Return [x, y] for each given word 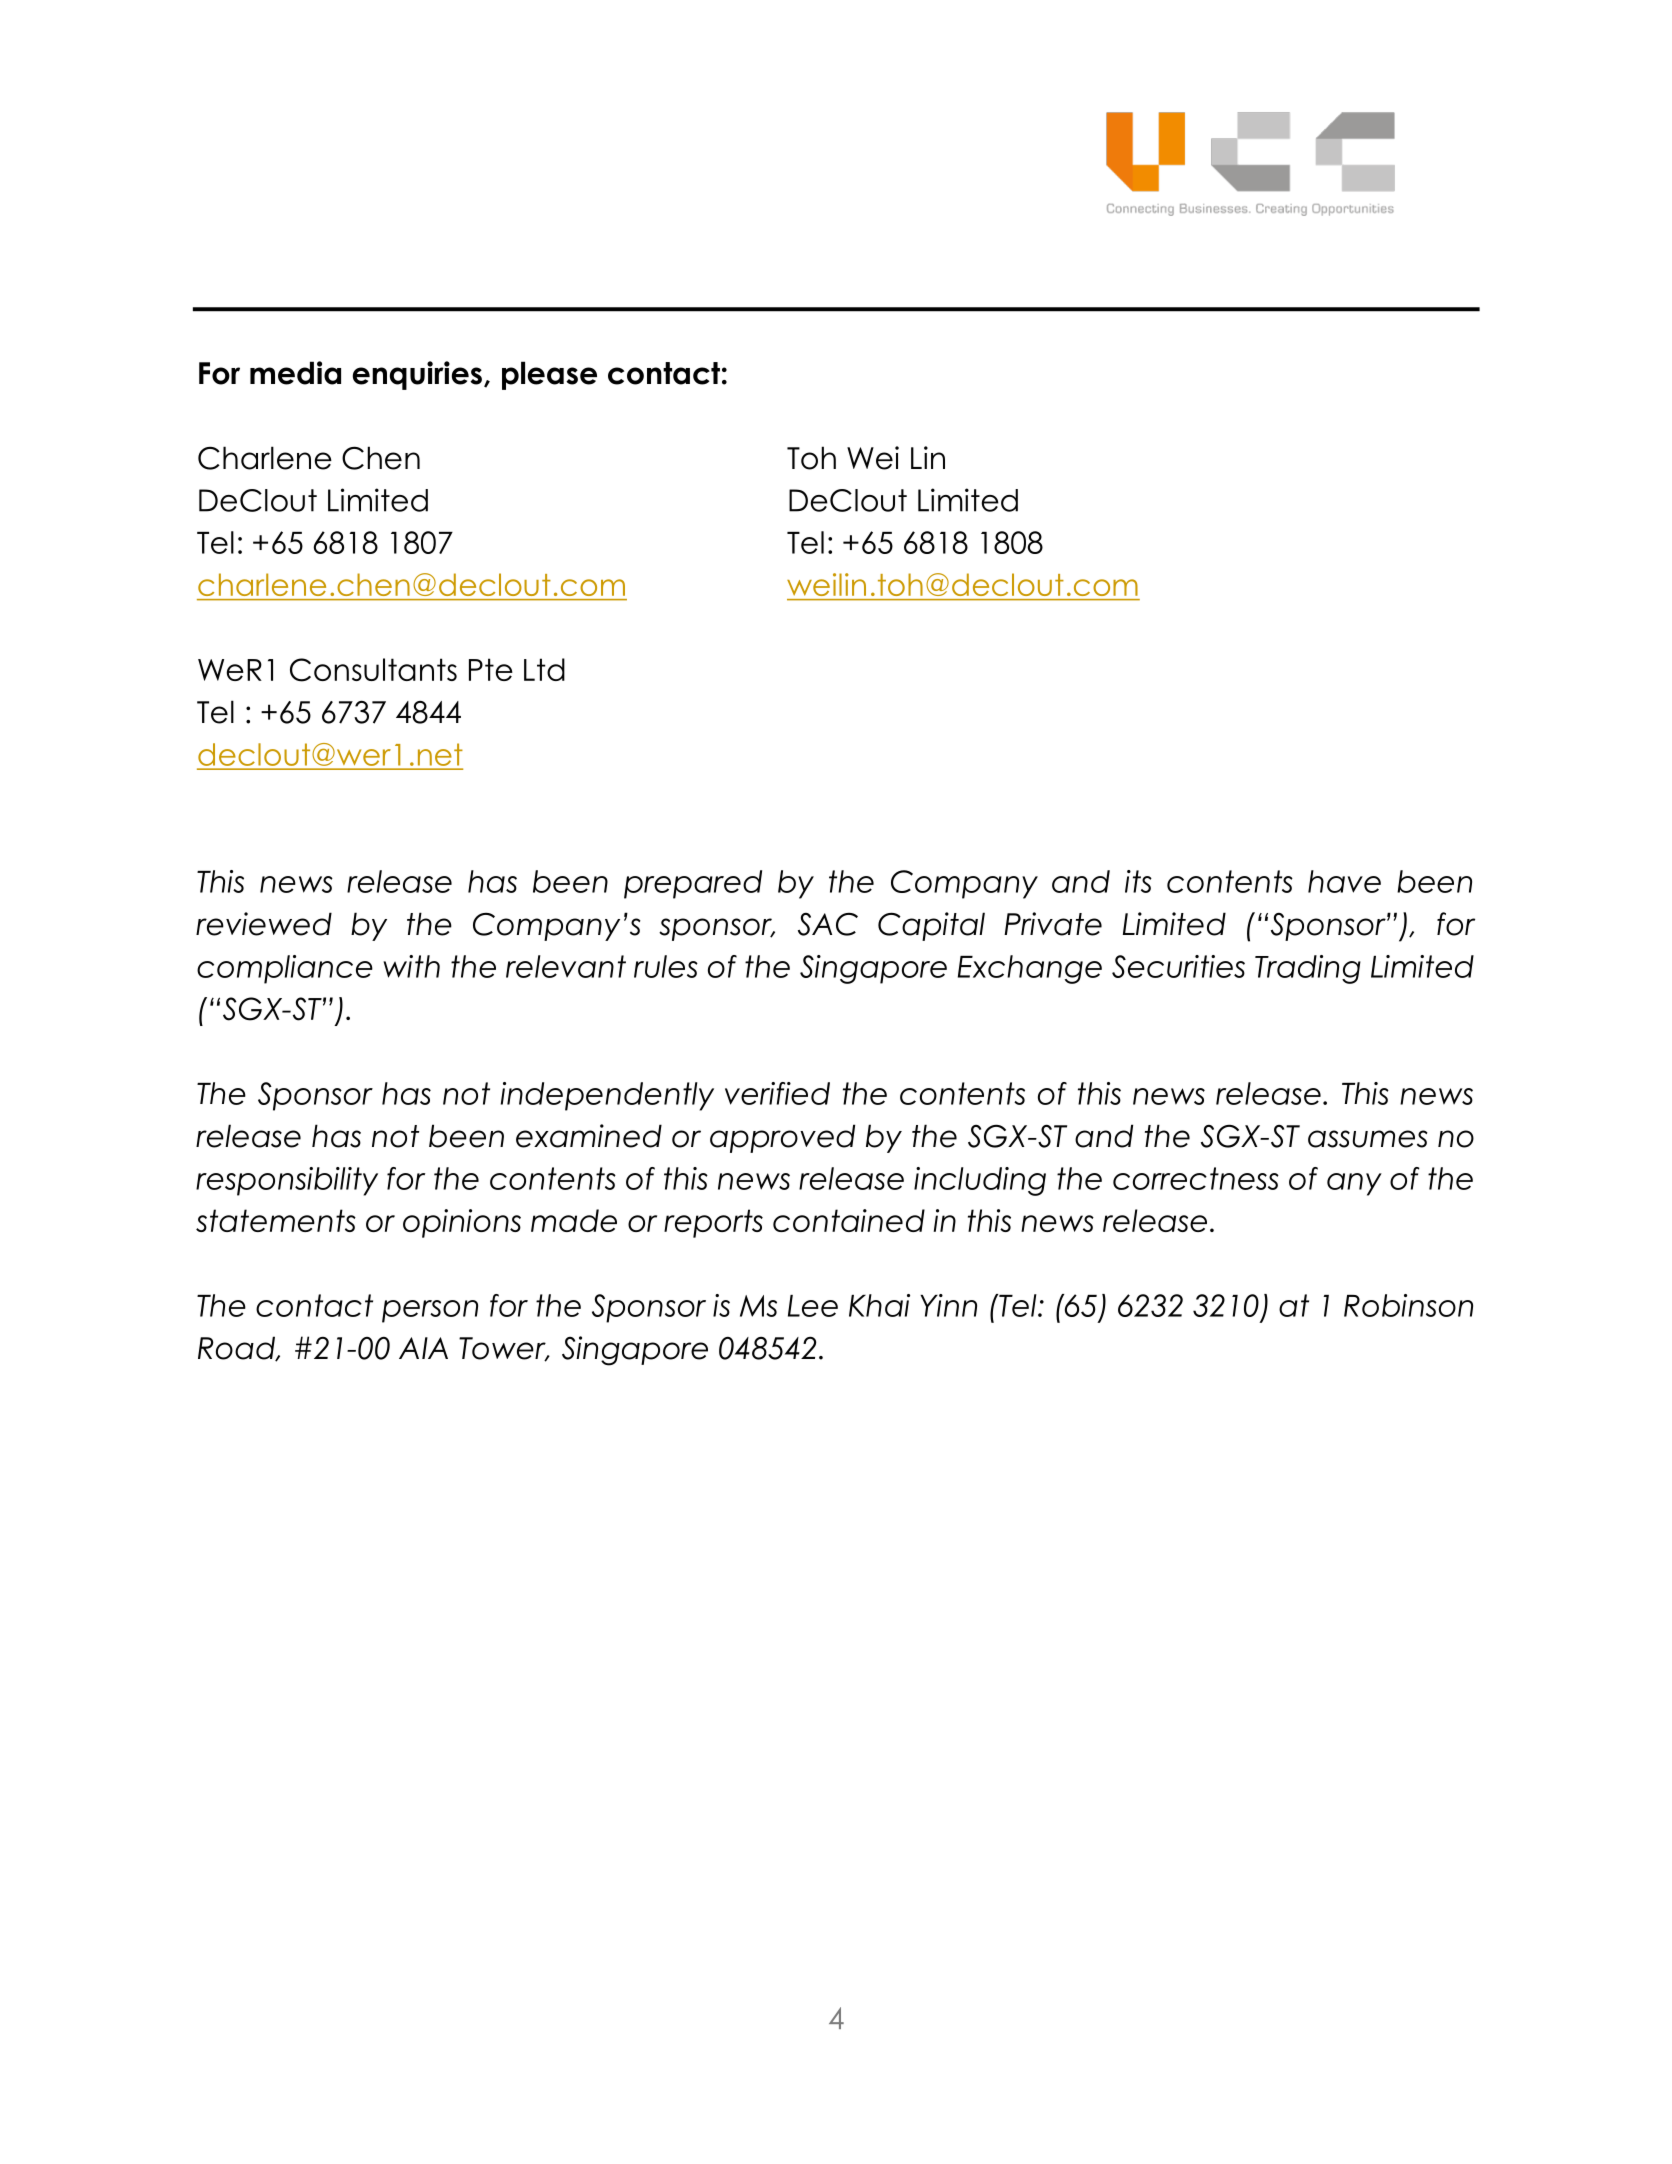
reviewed [264, 924]
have [1344, 881]
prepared [693, 884]
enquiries [417, 375]
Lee [813, 1306]
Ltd [544, 669]
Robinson [1408, 1305]
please [549, 375]
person [430, 1311]
